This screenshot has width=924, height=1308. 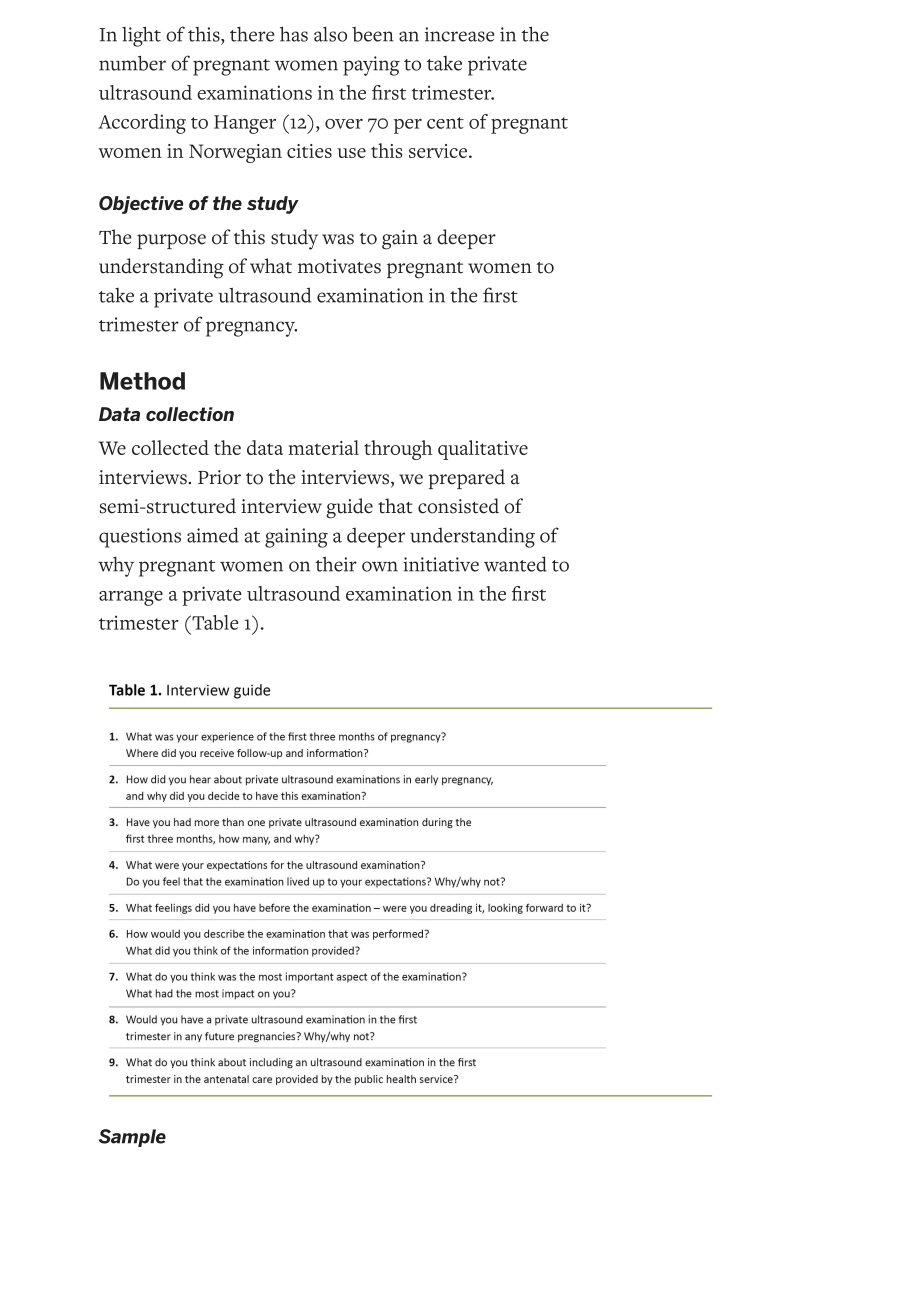 I want to click on increase, so click(x=459, y=34).
